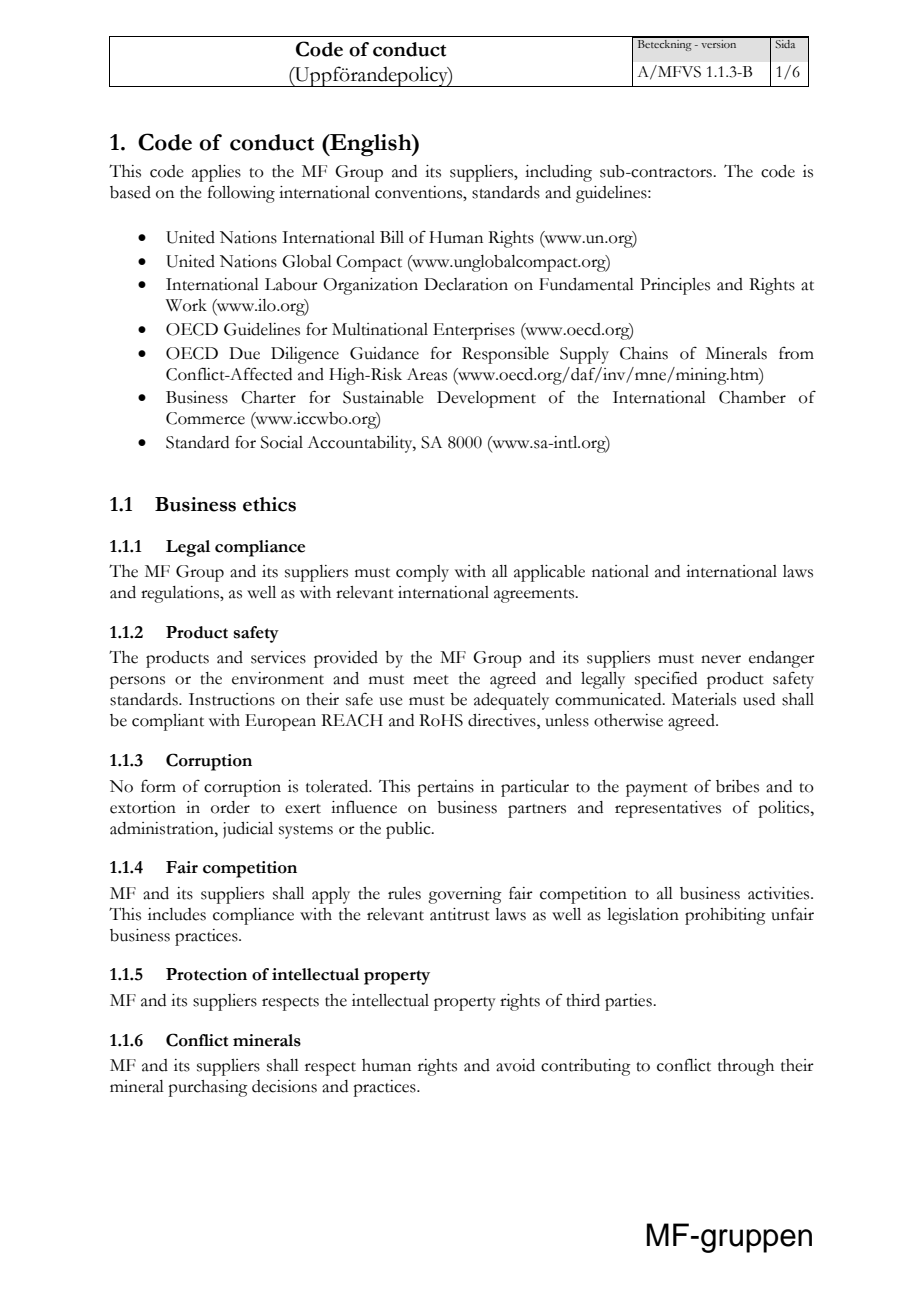  Describe the element at coordinates (737, 786) in the image. I see `bribes` at that location.
